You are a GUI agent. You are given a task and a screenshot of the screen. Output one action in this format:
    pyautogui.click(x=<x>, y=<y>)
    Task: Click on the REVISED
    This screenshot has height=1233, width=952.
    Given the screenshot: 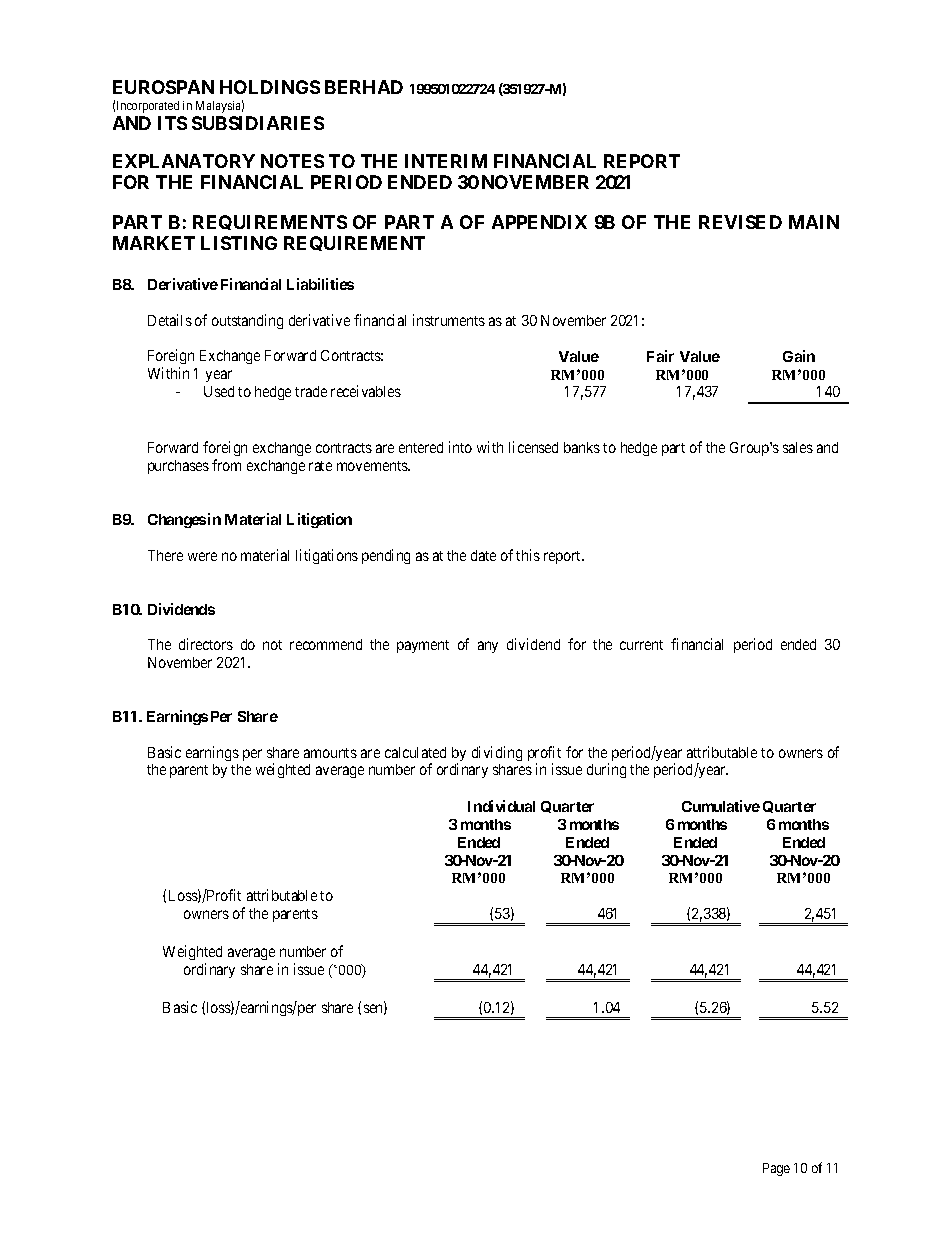 What is the action you would take?
    pyautogui.click(x=740, y=222)
